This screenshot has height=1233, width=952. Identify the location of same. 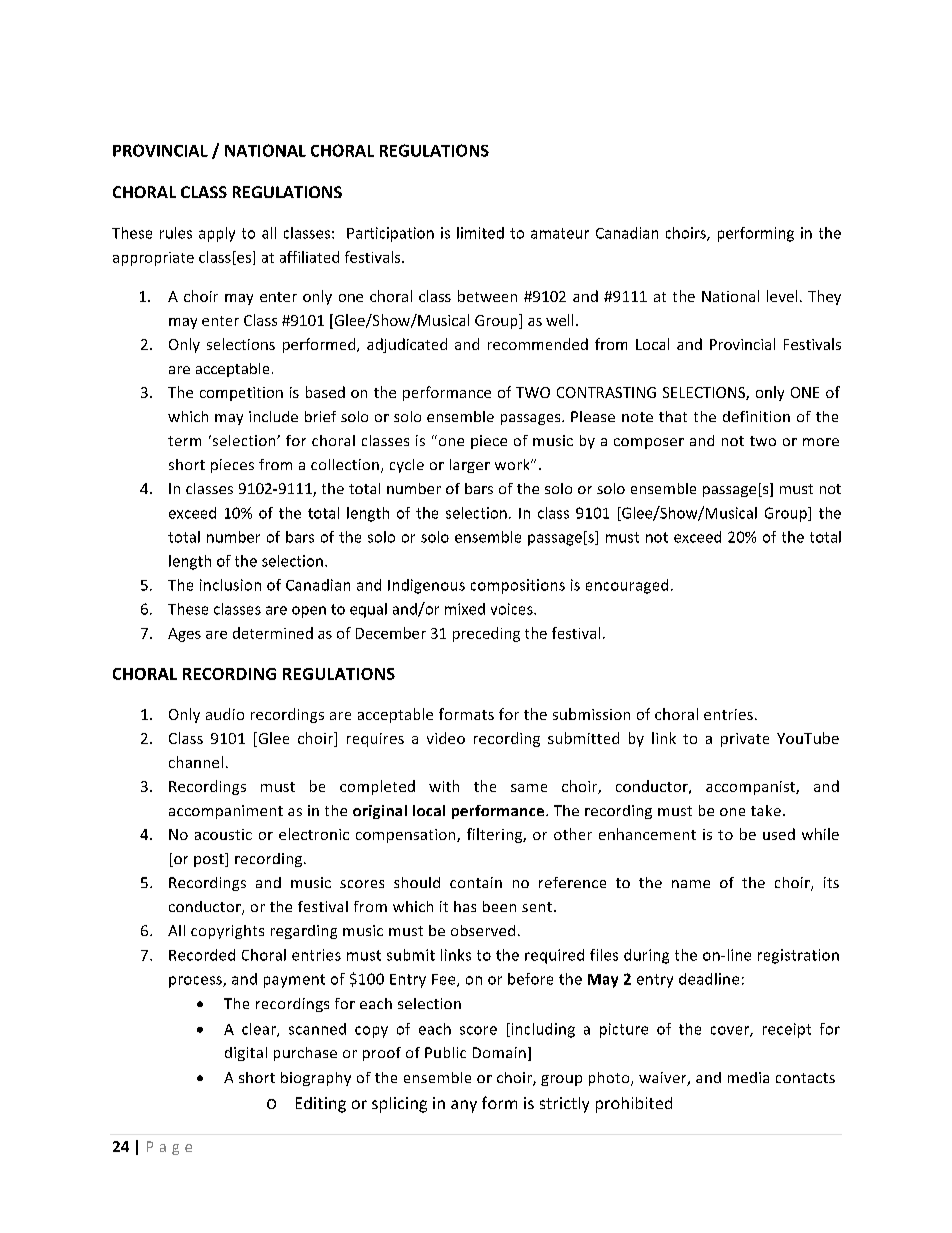
(529, 788).
